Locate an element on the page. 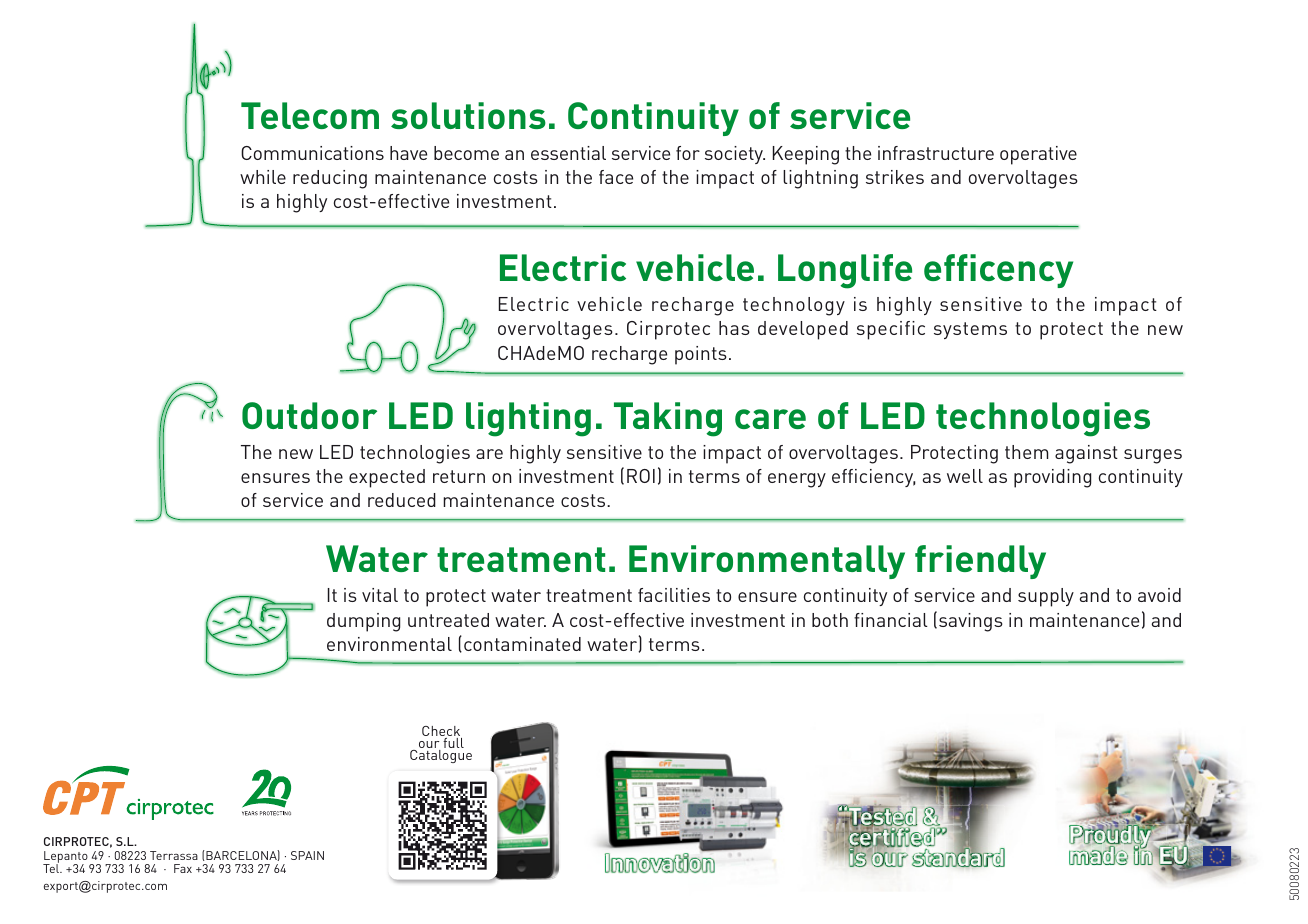  Catalogue is located at coordinates (441, 756).
